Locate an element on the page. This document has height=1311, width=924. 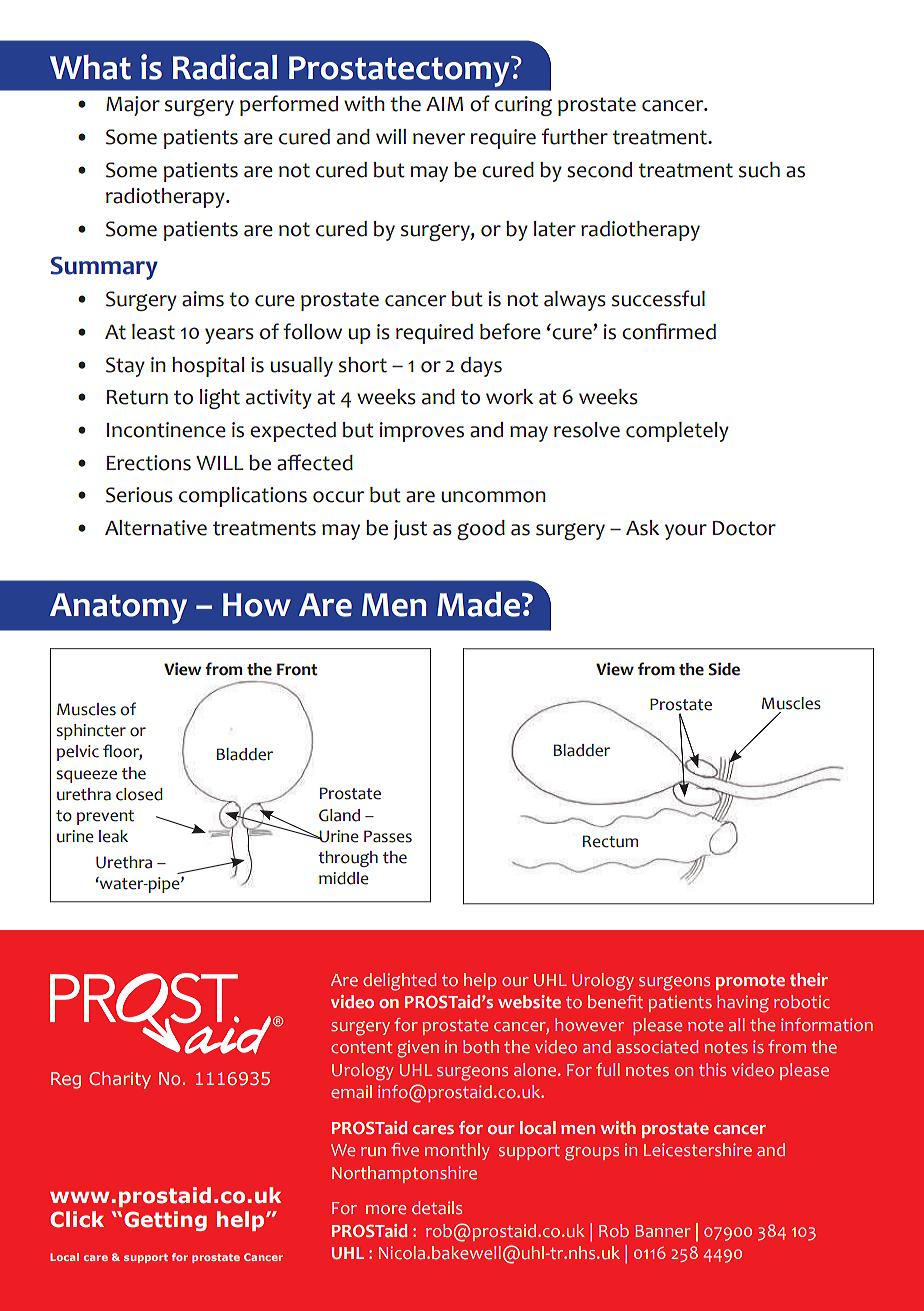
before is located at coordinates (510, 331).
